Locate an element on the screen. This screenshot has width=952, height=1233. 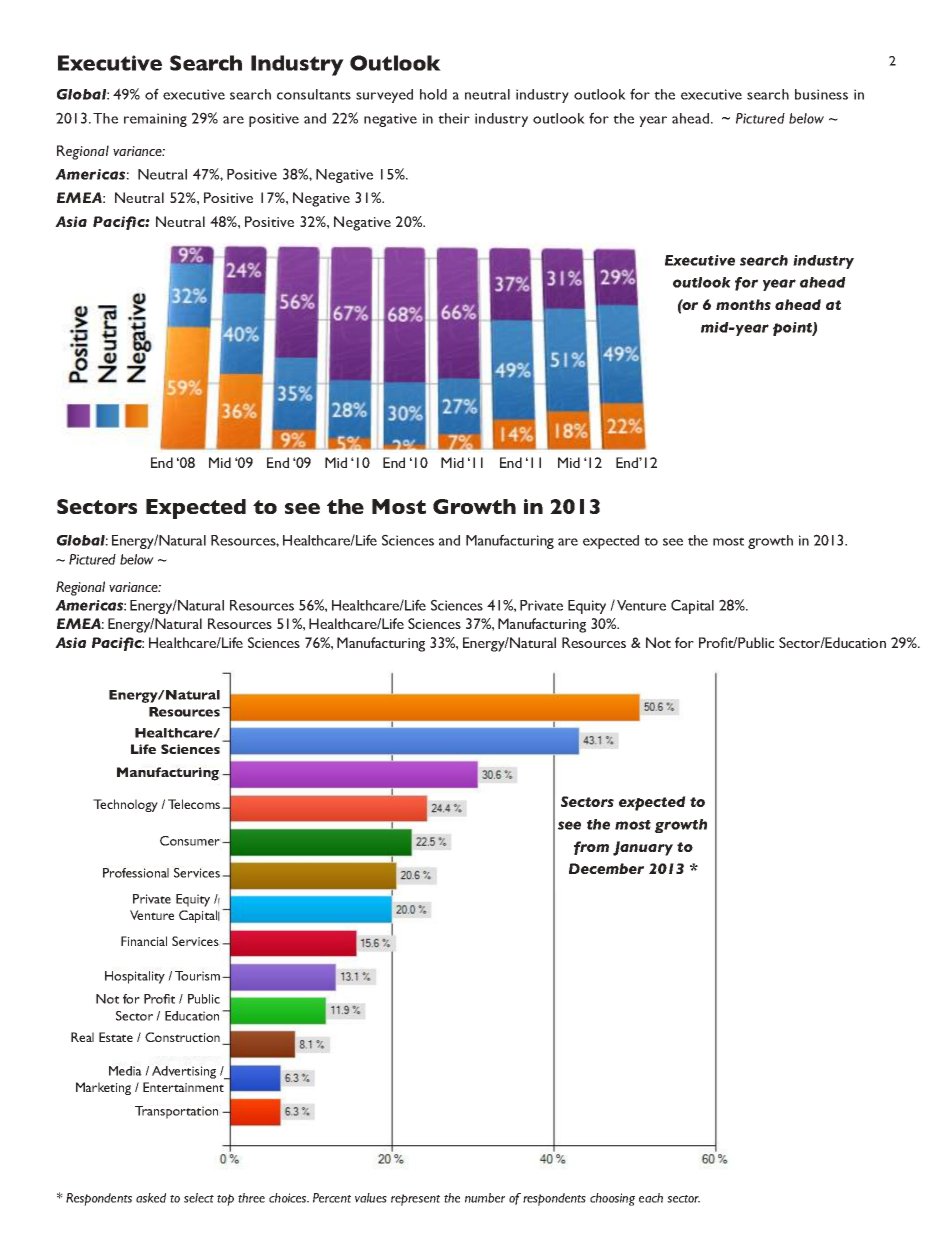
each is located at coordinates (651, 1198).
